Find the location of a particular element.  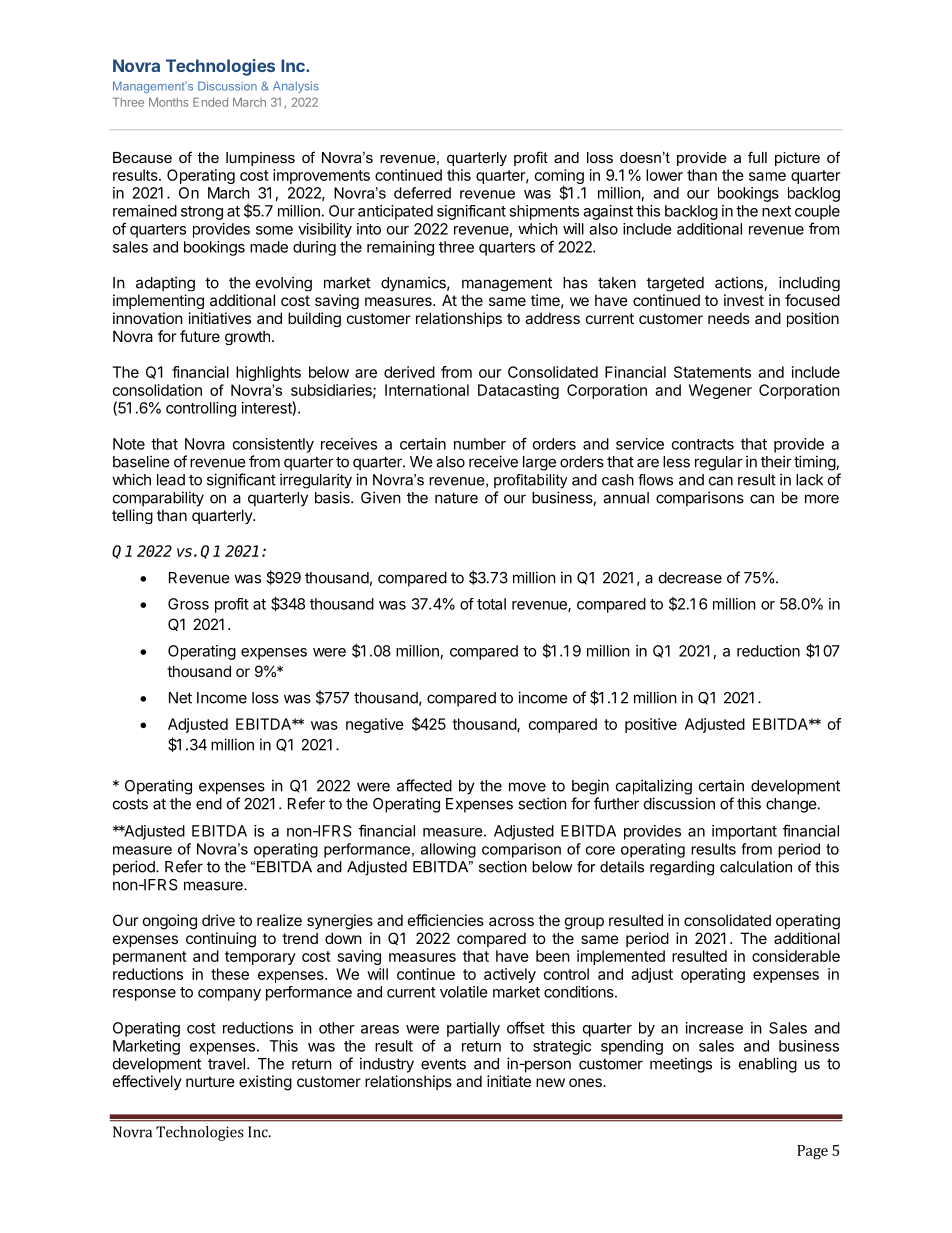

lead is located at coordinates (171, 480).
